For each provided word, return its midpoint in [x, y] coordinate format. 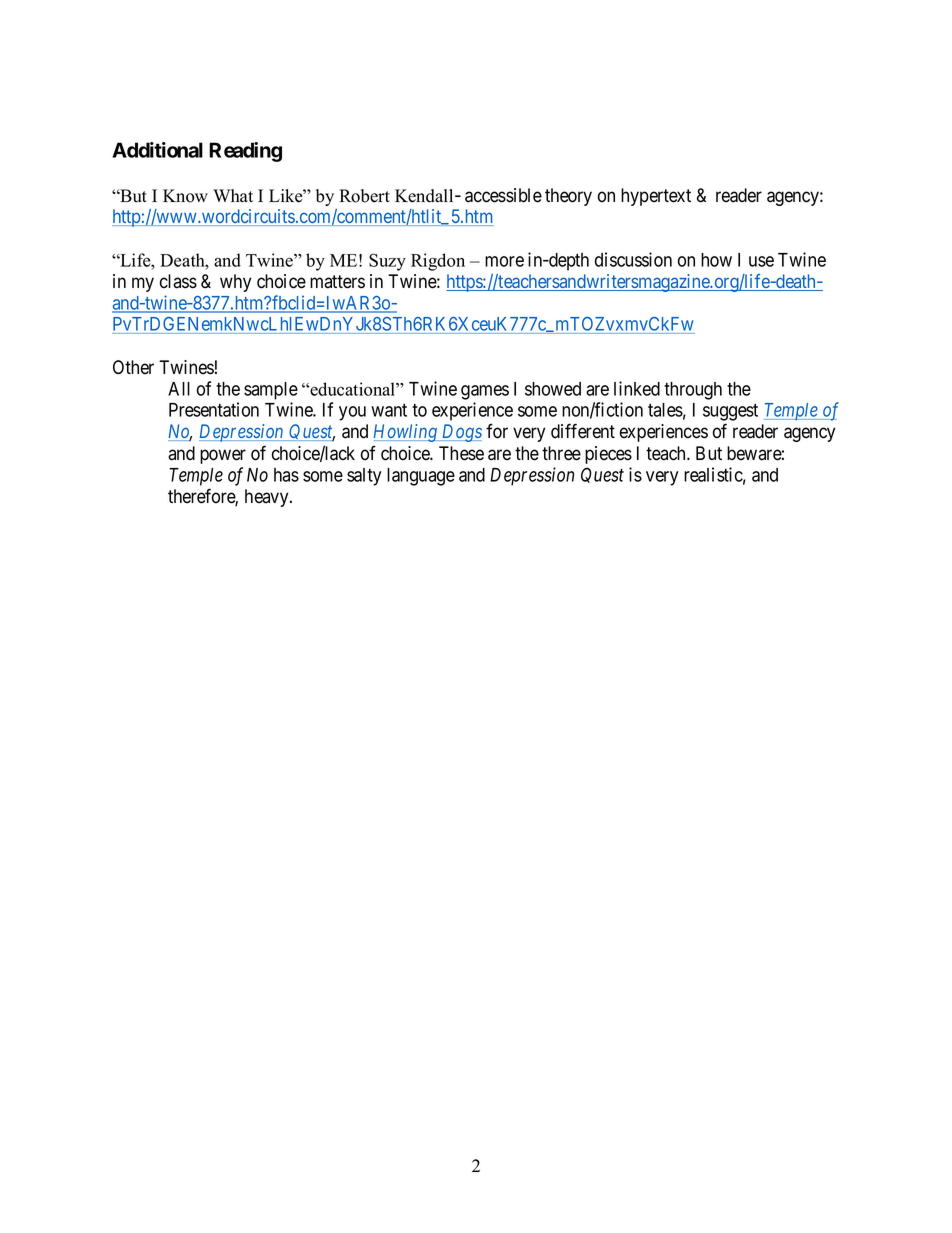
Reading [245, 152]
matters [337, 282]
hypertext [656, 197]
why [235, 283]
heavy [268, 498]
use [761, 261]
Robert [364, 196]
